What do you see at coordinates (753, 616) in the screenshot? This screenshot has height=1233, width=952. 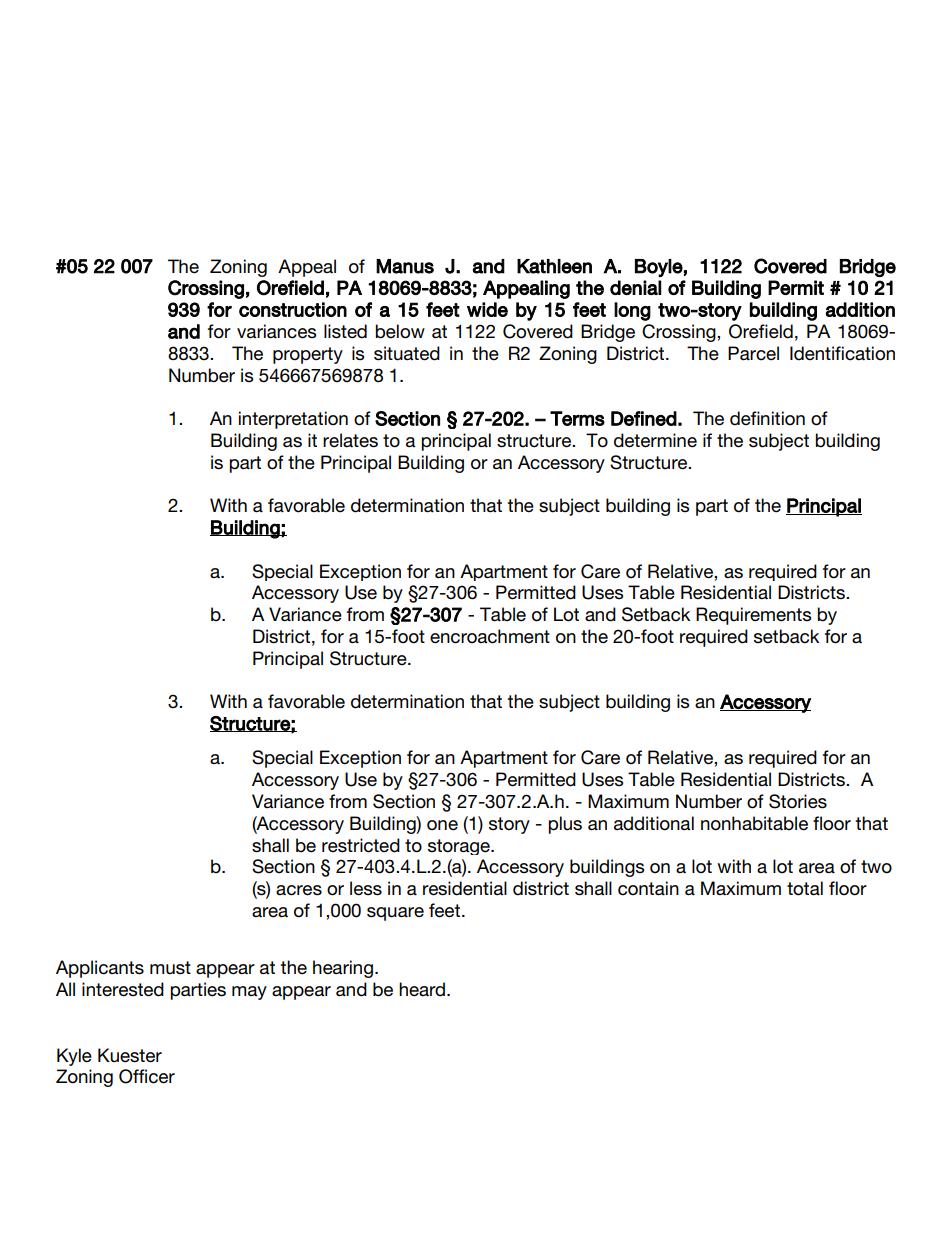 I see `Requirements` at bounding box center [753, 616].
